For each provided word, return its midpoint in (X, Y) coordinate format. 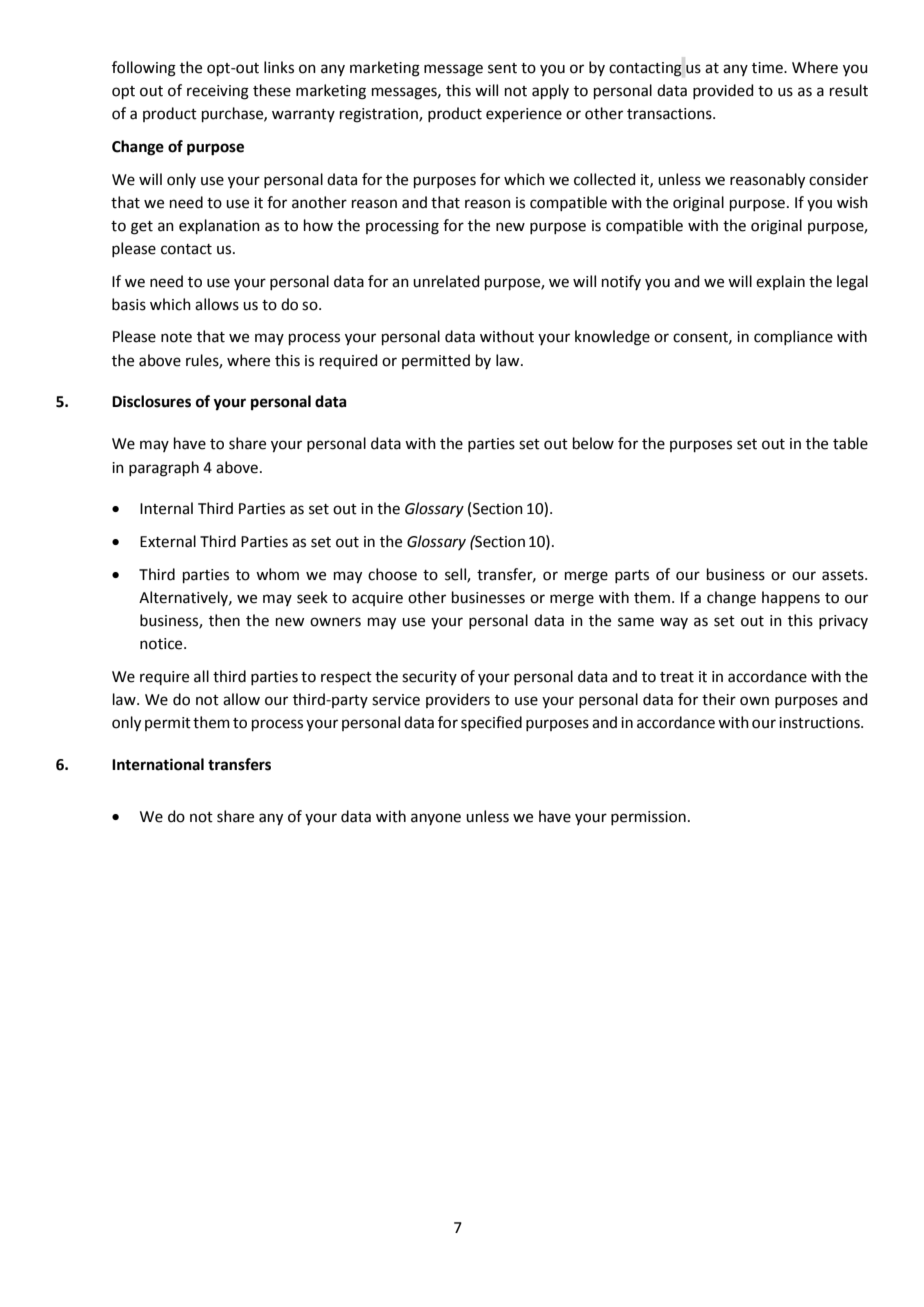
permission (648, 818)
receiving (218, 92)
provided (723, 91)
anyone (436, 819)
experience (524, 115)
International (158, 764)
